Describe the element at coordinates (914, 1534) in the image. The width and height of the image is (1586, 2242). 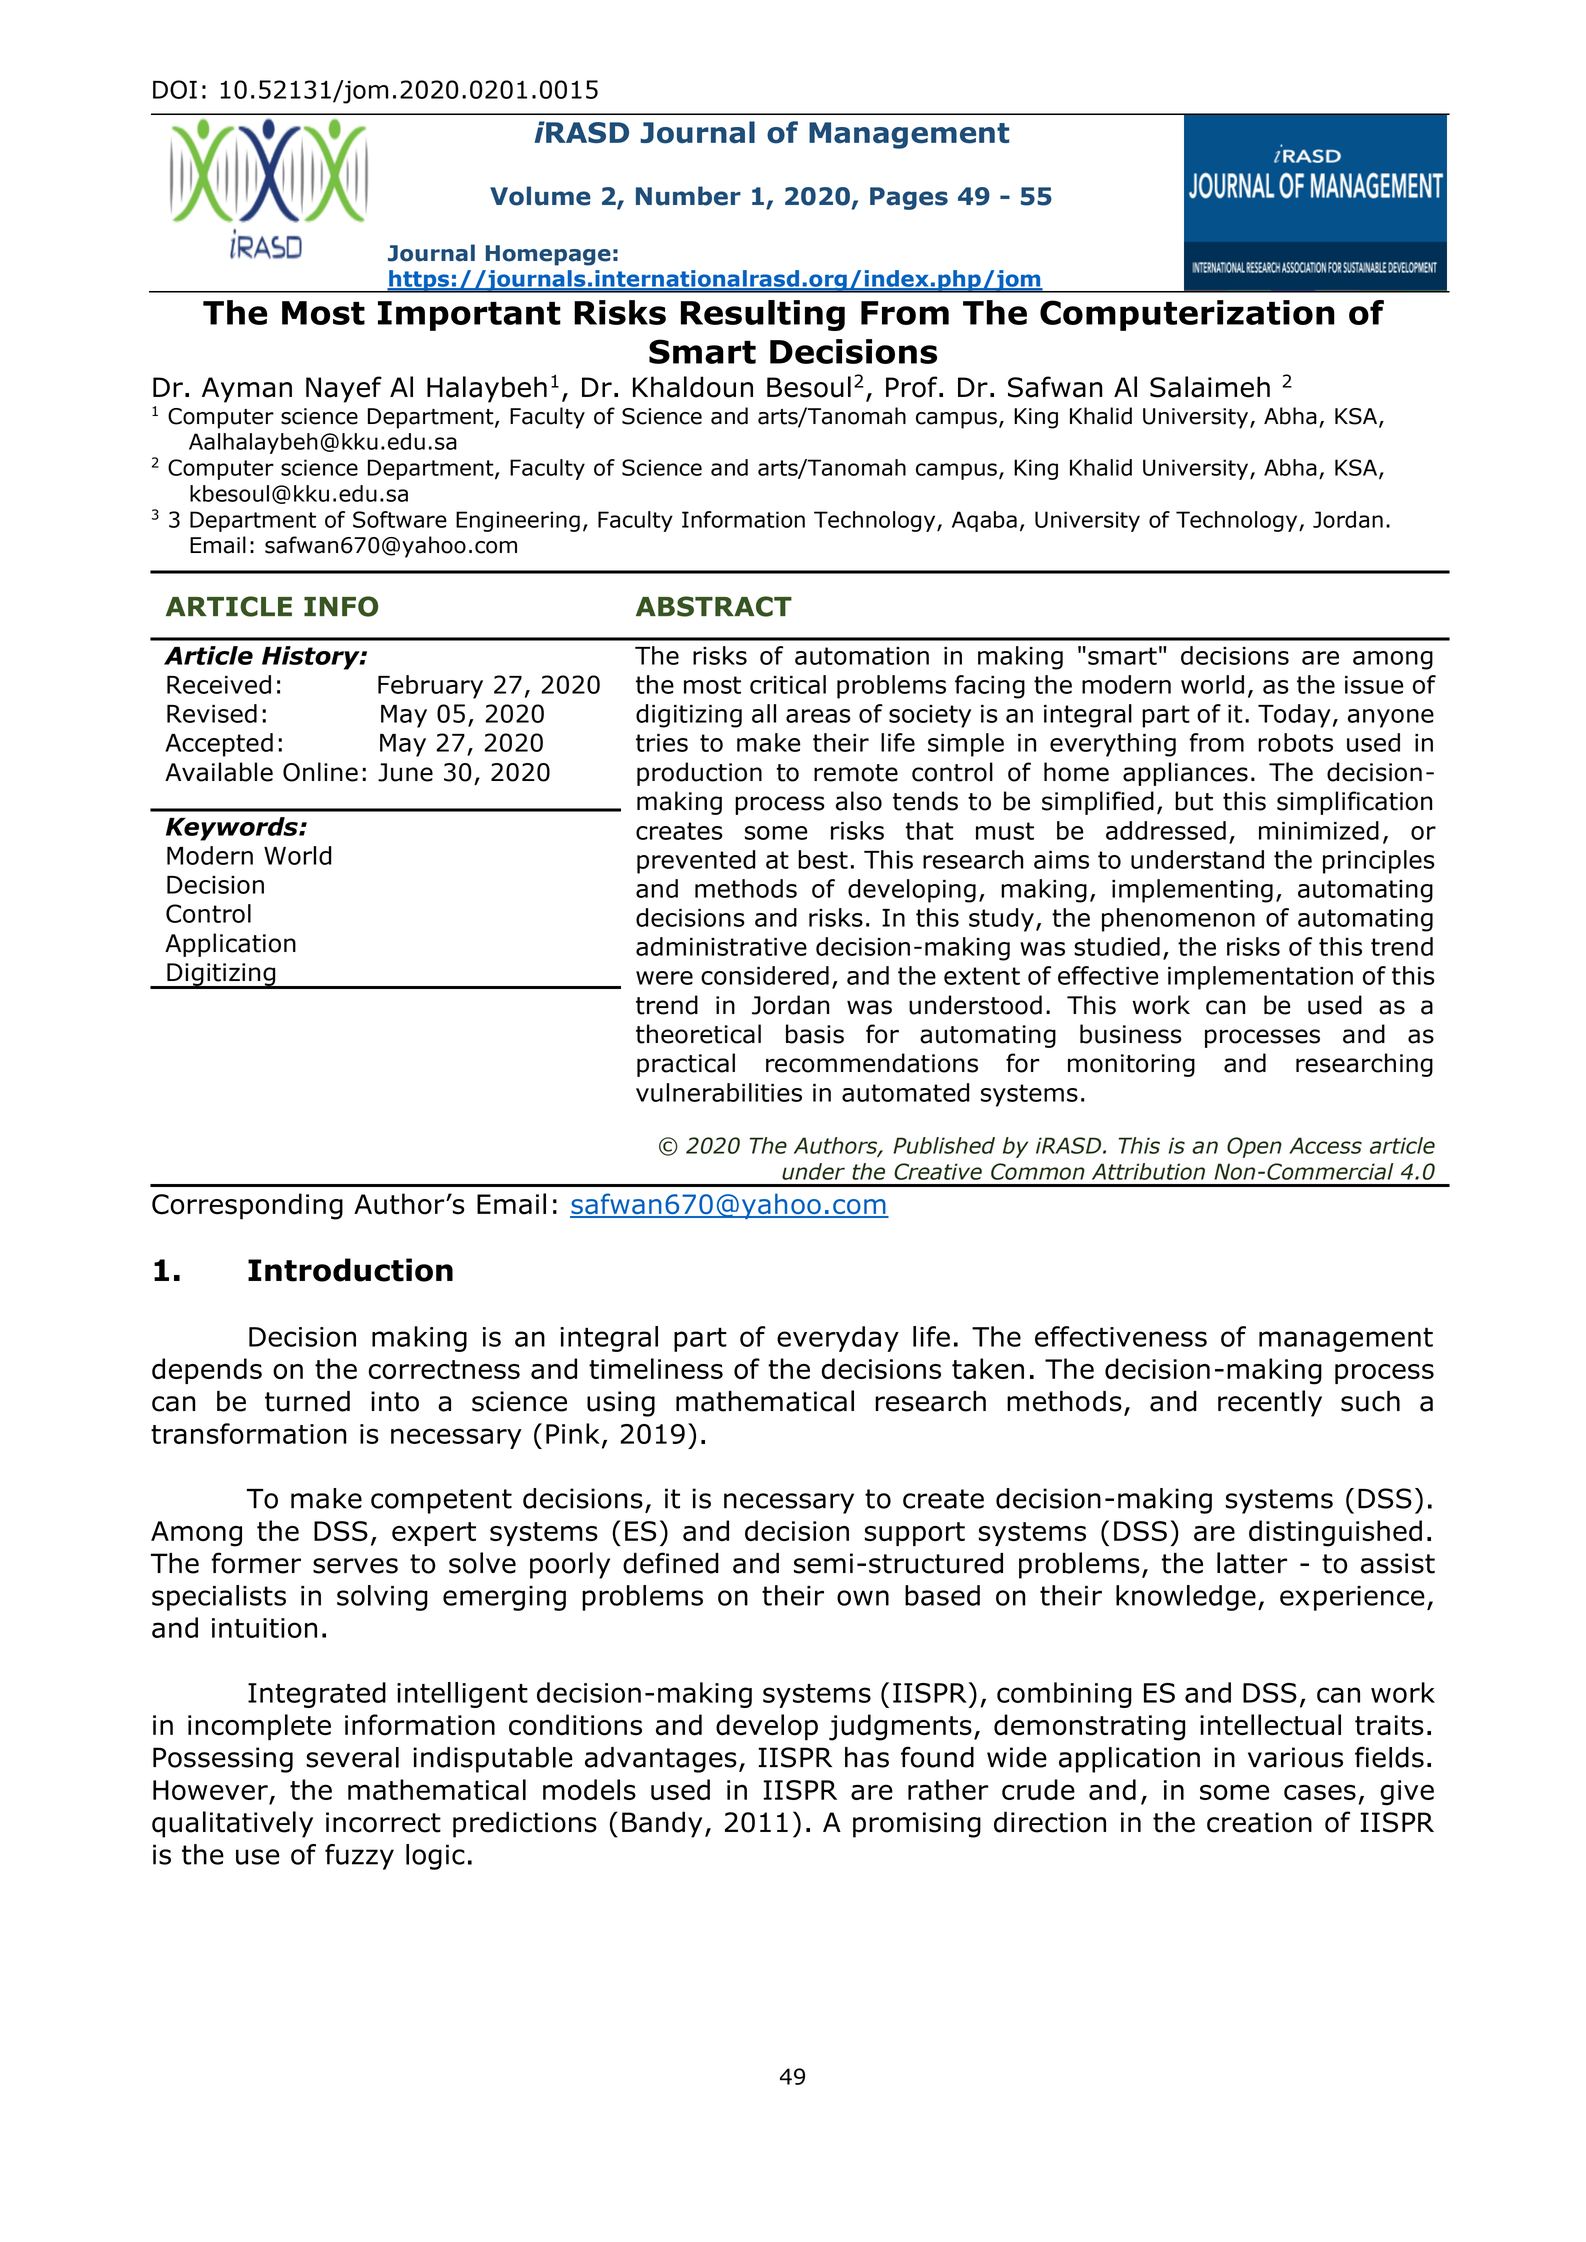
I see `support` at that location.
